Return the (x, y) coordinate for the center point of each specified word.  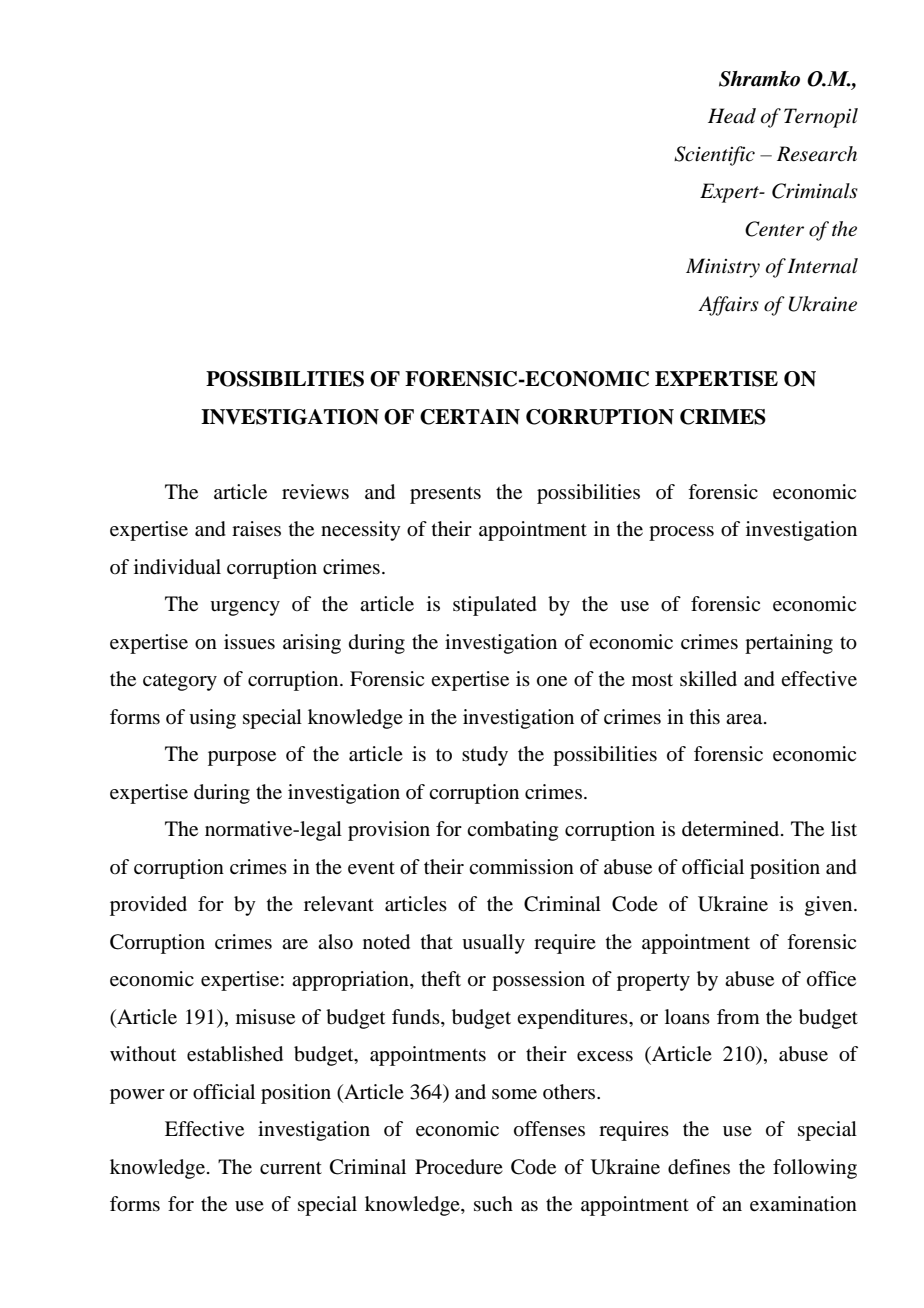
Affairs (728, 306)
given (830, 906)
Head (732, 116)
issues (249, 641)
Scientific (714, 156)
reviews (315, 492)
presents (445, 495)
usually (493, 944)
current (291, 1168)
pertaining (789, 644)
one (552, 681)
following (815, 1169)
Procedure (459, 1167)
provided (148, 906)
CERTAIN (470, 417)
